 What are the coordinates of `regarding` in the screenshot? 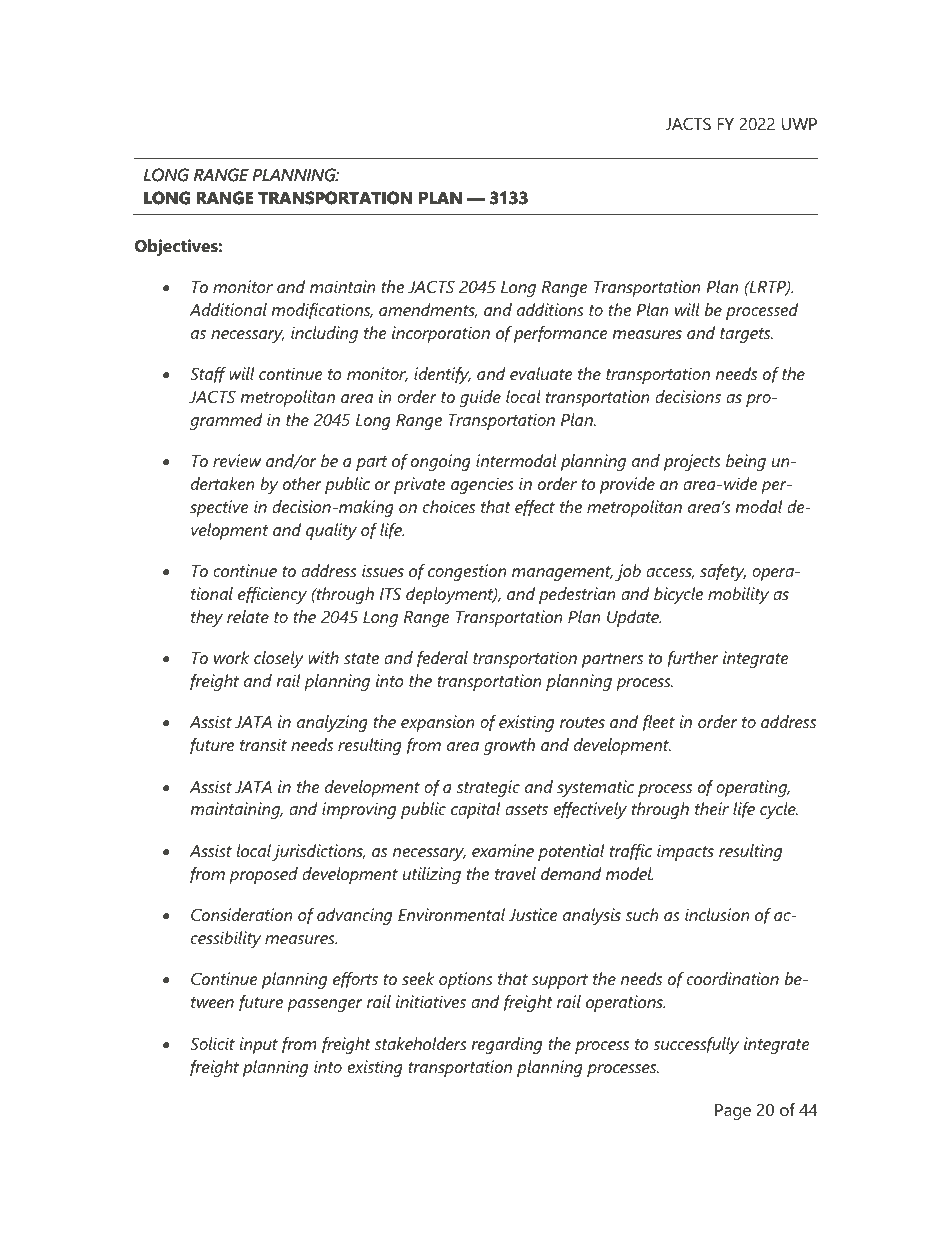 It's located at (506, 1045).
